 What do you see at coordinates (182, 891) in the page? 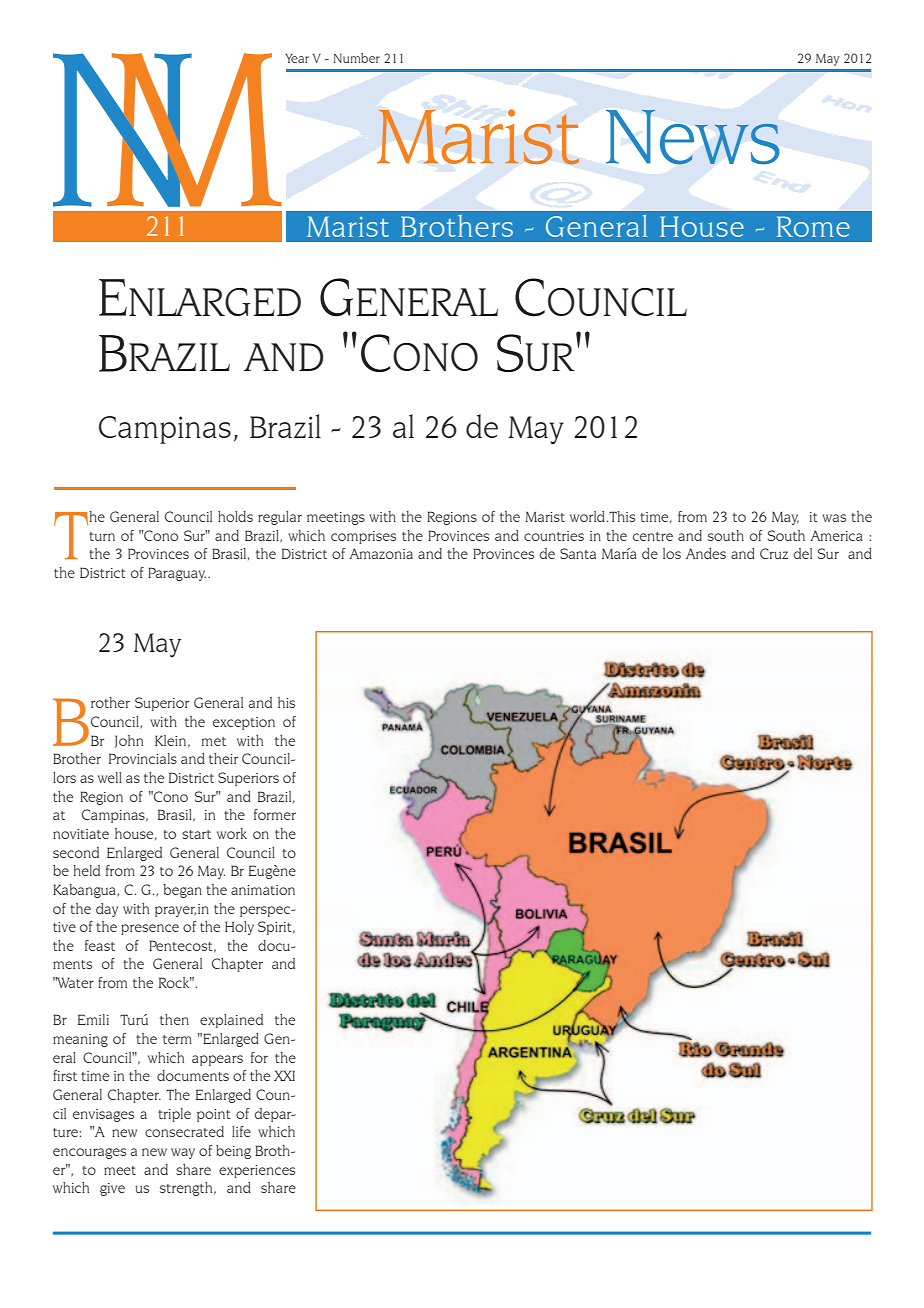
I see `began` at bounding box center [182, 891].
